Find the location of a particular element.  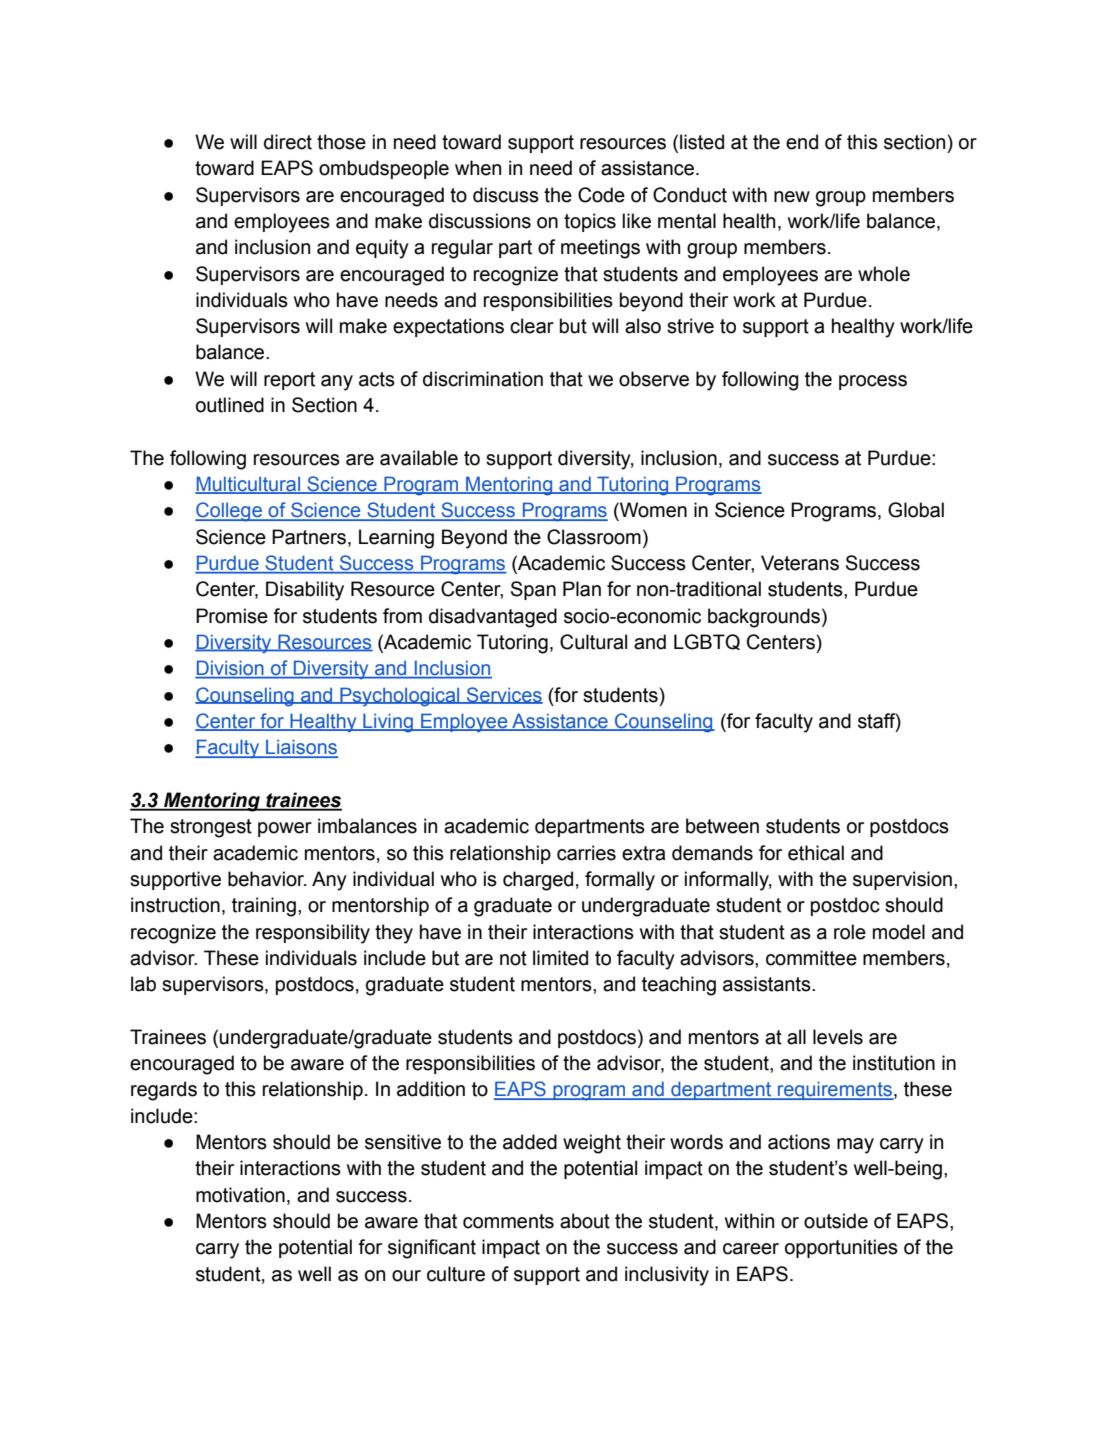

LGBTQ is located at coordinates (707, 642).
